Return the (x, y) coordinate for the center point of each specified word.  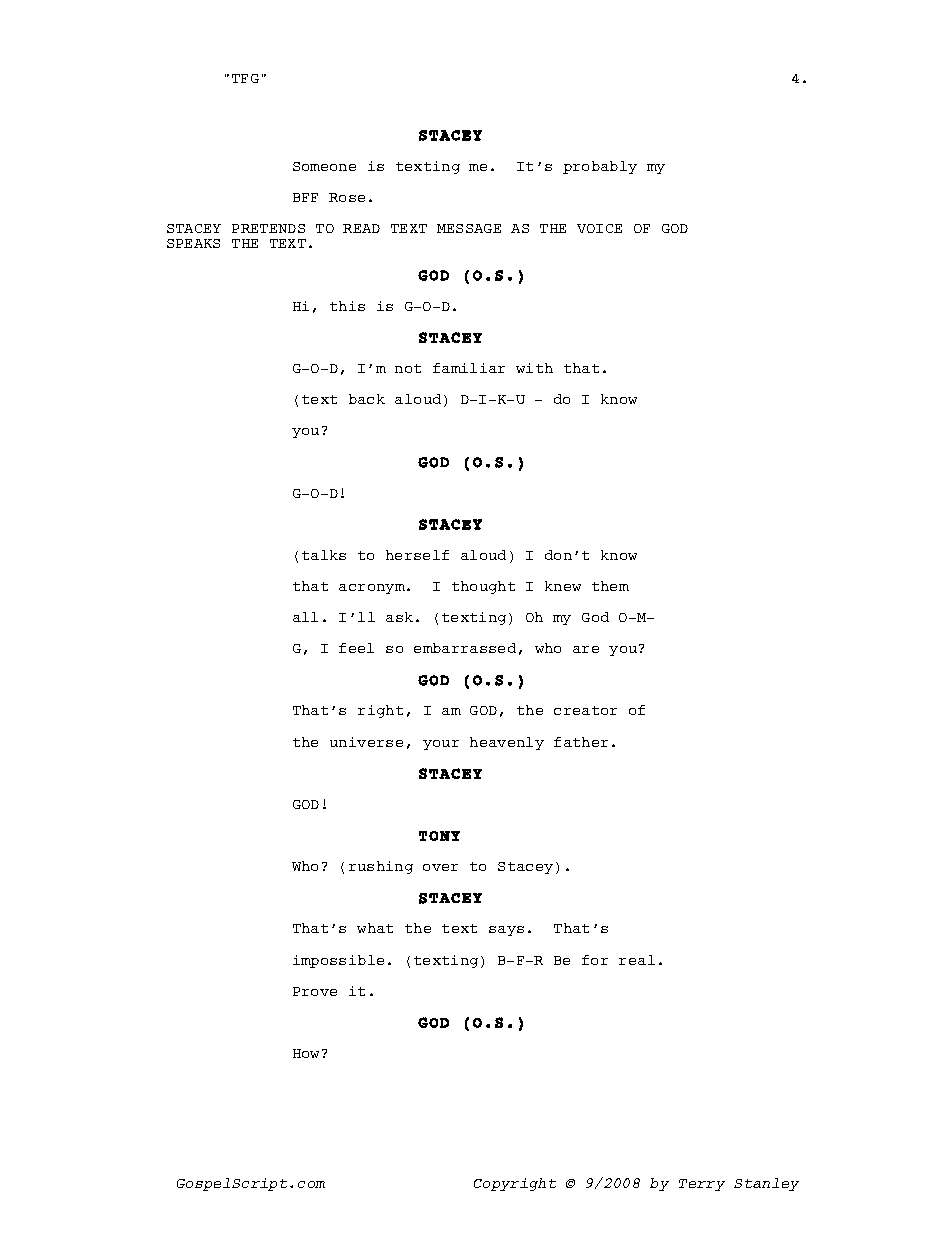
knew (563, 586)
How (308, 1053)
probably (600, 167)
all (305, 617)
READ (361, 228)
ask (399, 617)
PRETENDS (268, 228)
